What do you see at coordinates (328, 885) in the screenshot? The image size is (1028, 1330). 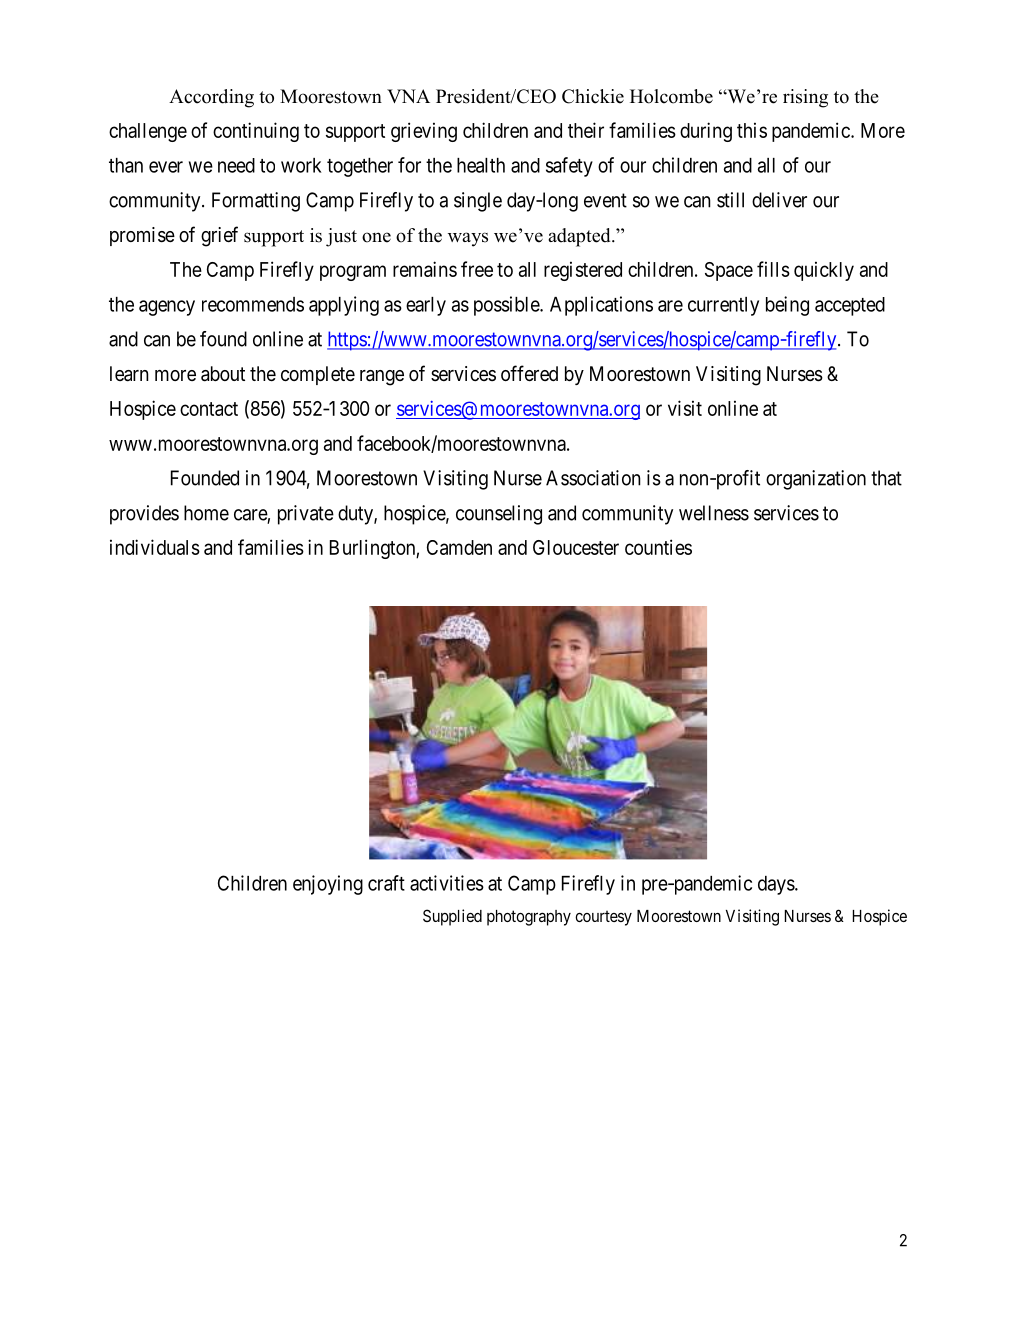 I see `enjoying` at bounding box center [328, 885].
